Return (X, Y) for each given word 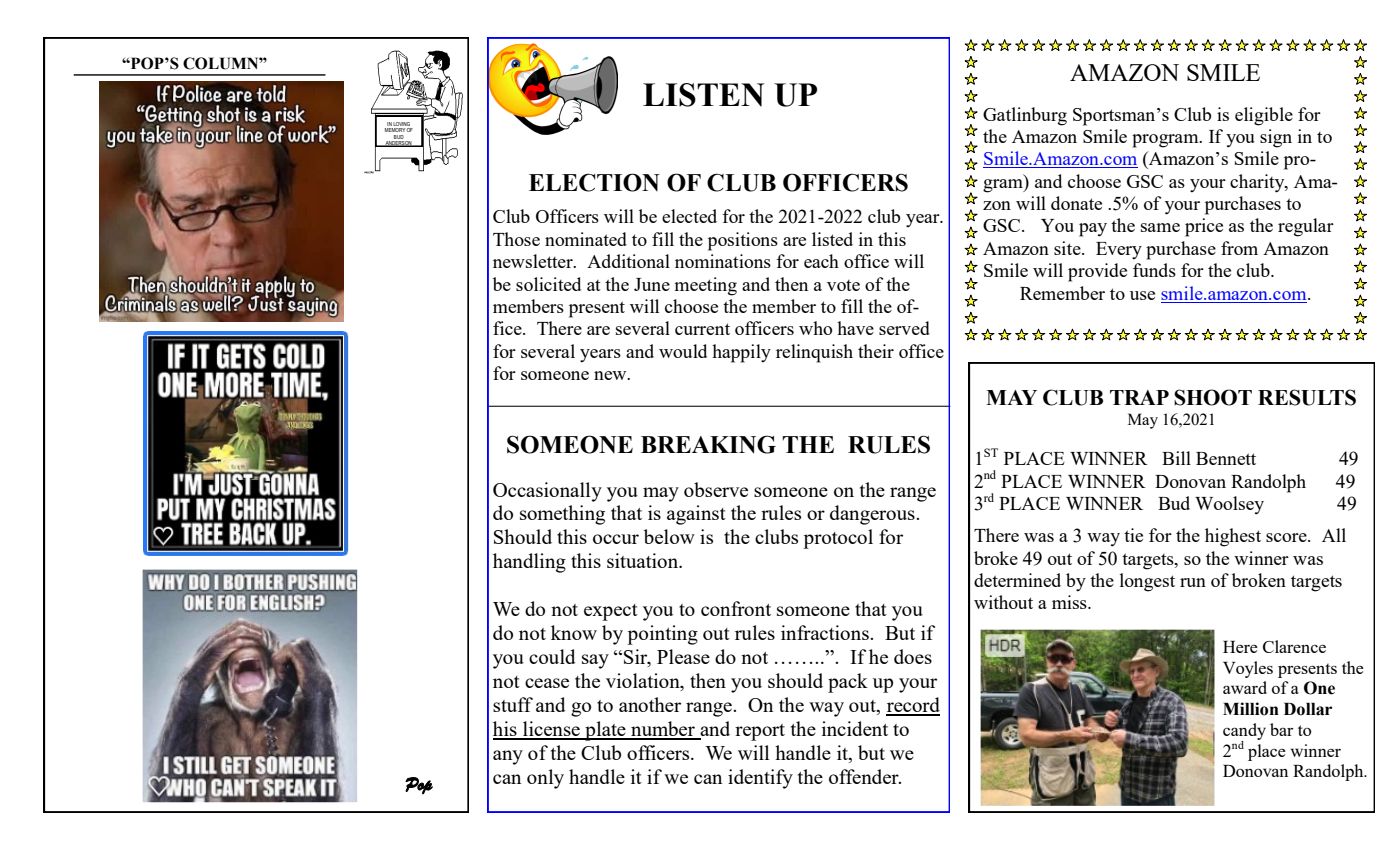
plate (605, 731)
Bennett (1226, 458)
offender (865, 776)
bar (1281, 729)
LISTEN (703, 95)
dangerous (873, 515)
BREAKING (708, 444)
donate (1076, 203)
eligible (1264, 116)
